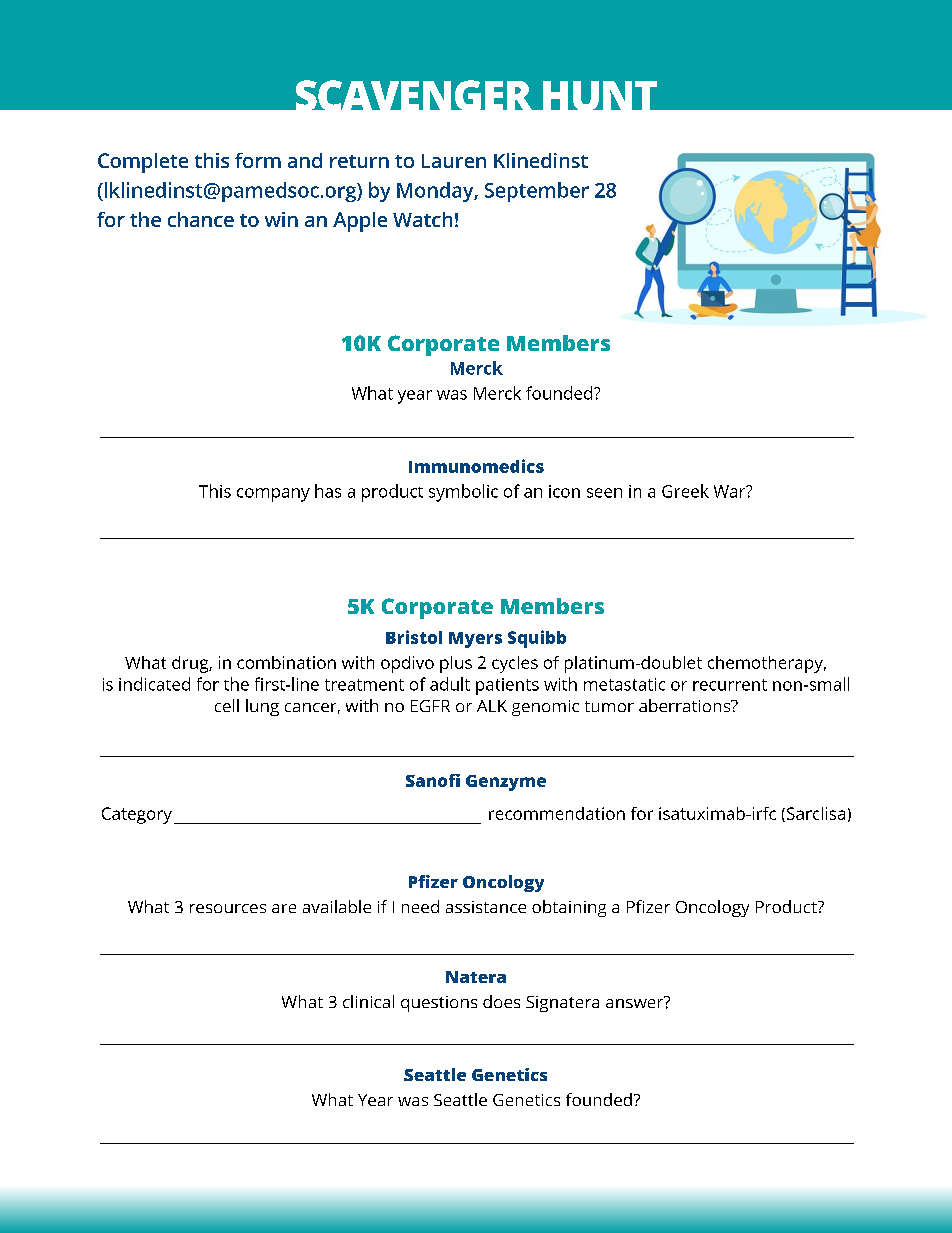 This document has height=1233, width=952. What do you see at coordinates (228, 908) in the document?
I see `resources` at bounding box center [228, 908].
